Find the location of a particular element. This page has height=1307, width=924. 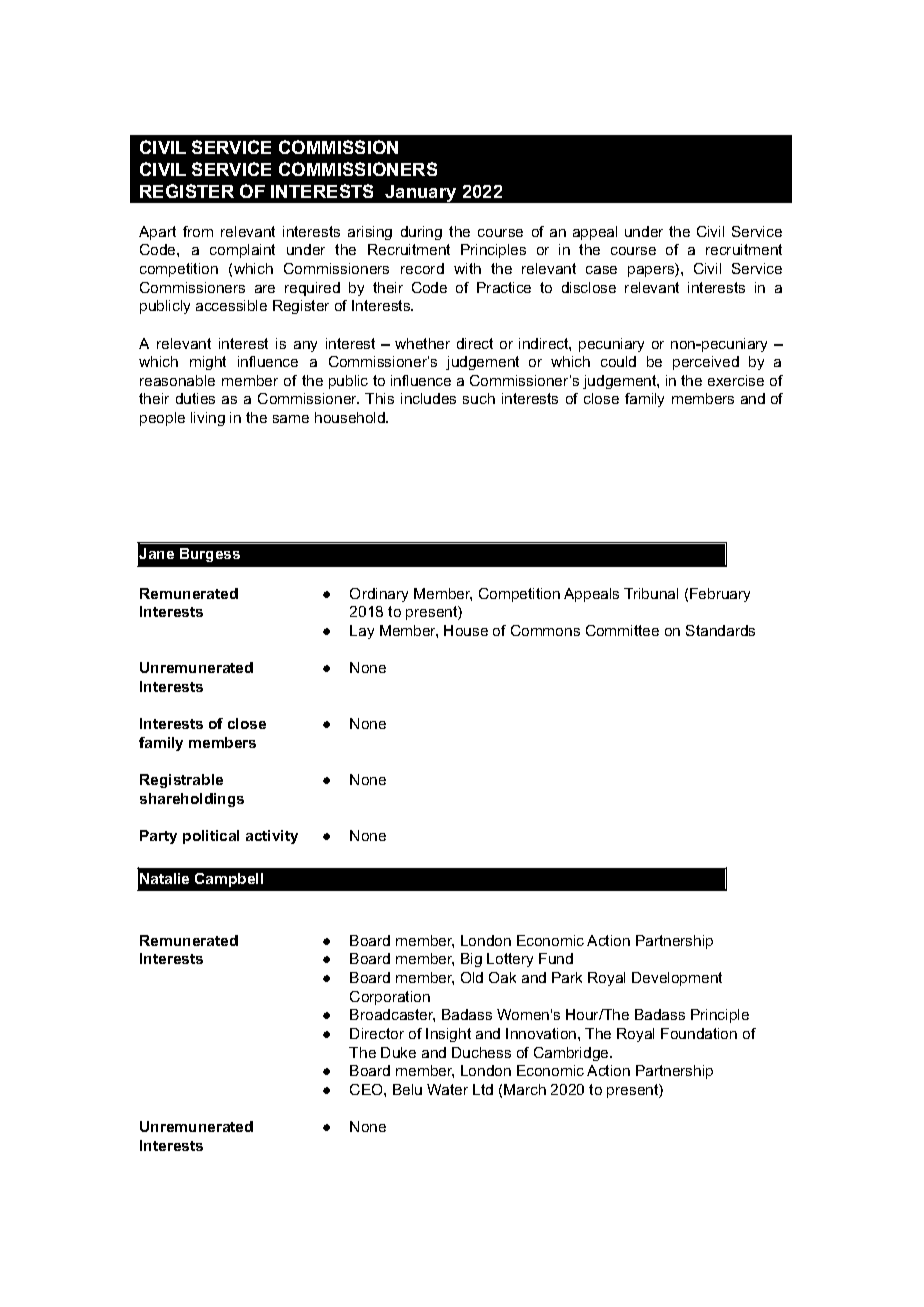

case is located at coordinates (601, 270).
